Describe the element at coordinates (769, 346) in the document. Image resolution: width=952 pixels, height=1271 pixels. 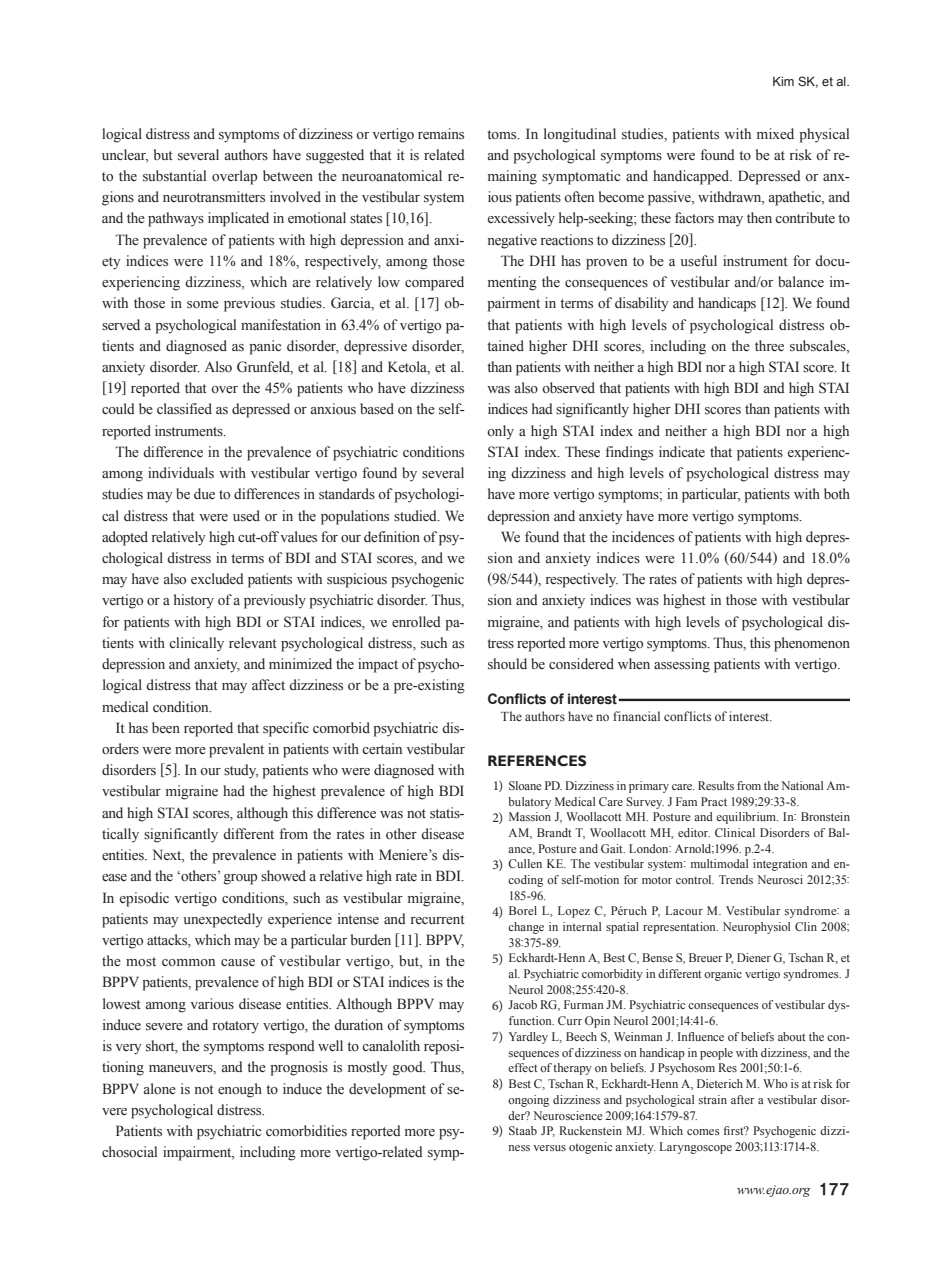
I see `three` at that location.
